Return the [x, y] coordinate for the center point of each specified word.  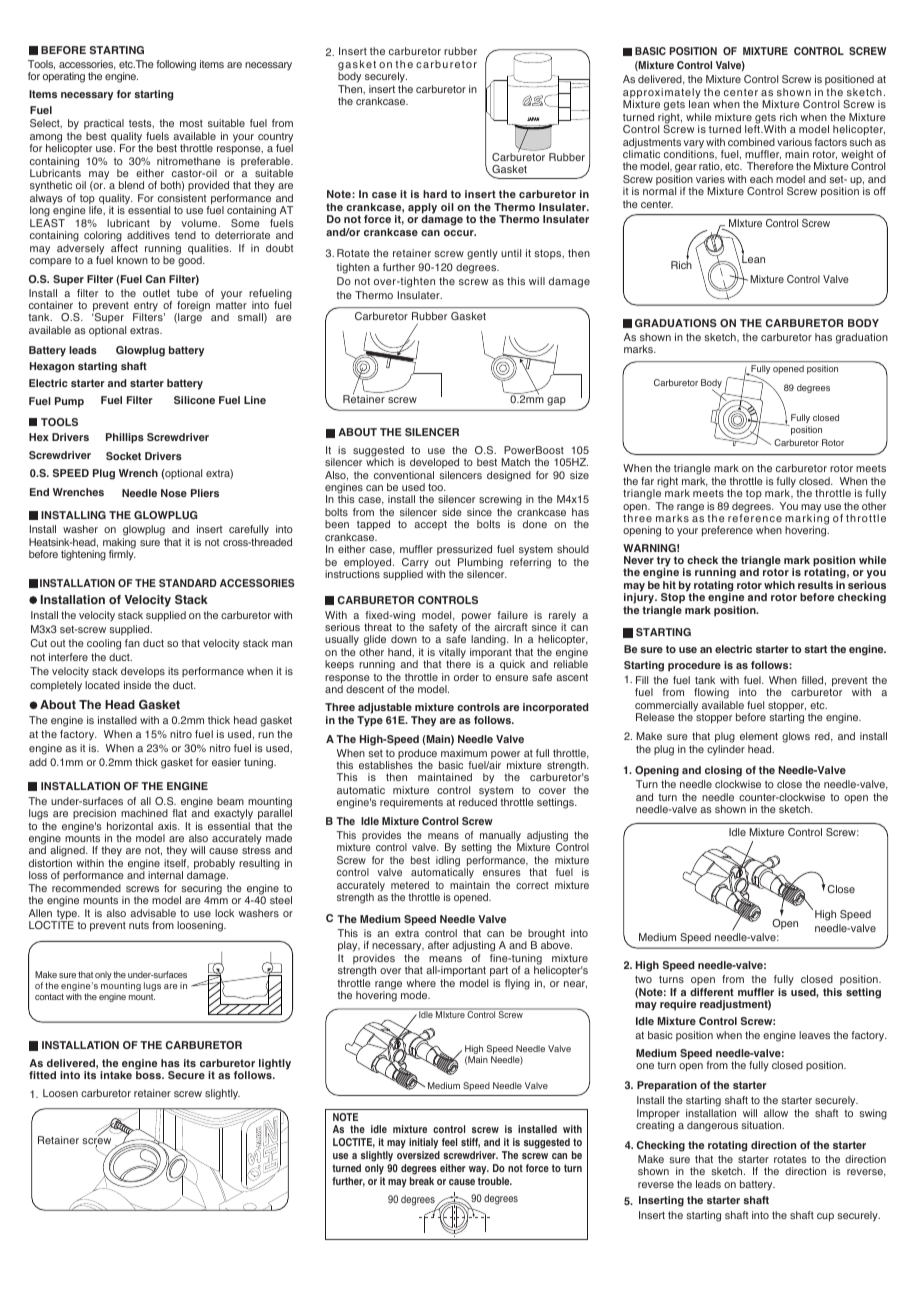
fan [132, 643]
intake [116, 1075]
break [422, 1181]
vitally [452, 654]
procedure [694, 666]
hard [435, 194]
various [794, 142]
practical [104, 124]
